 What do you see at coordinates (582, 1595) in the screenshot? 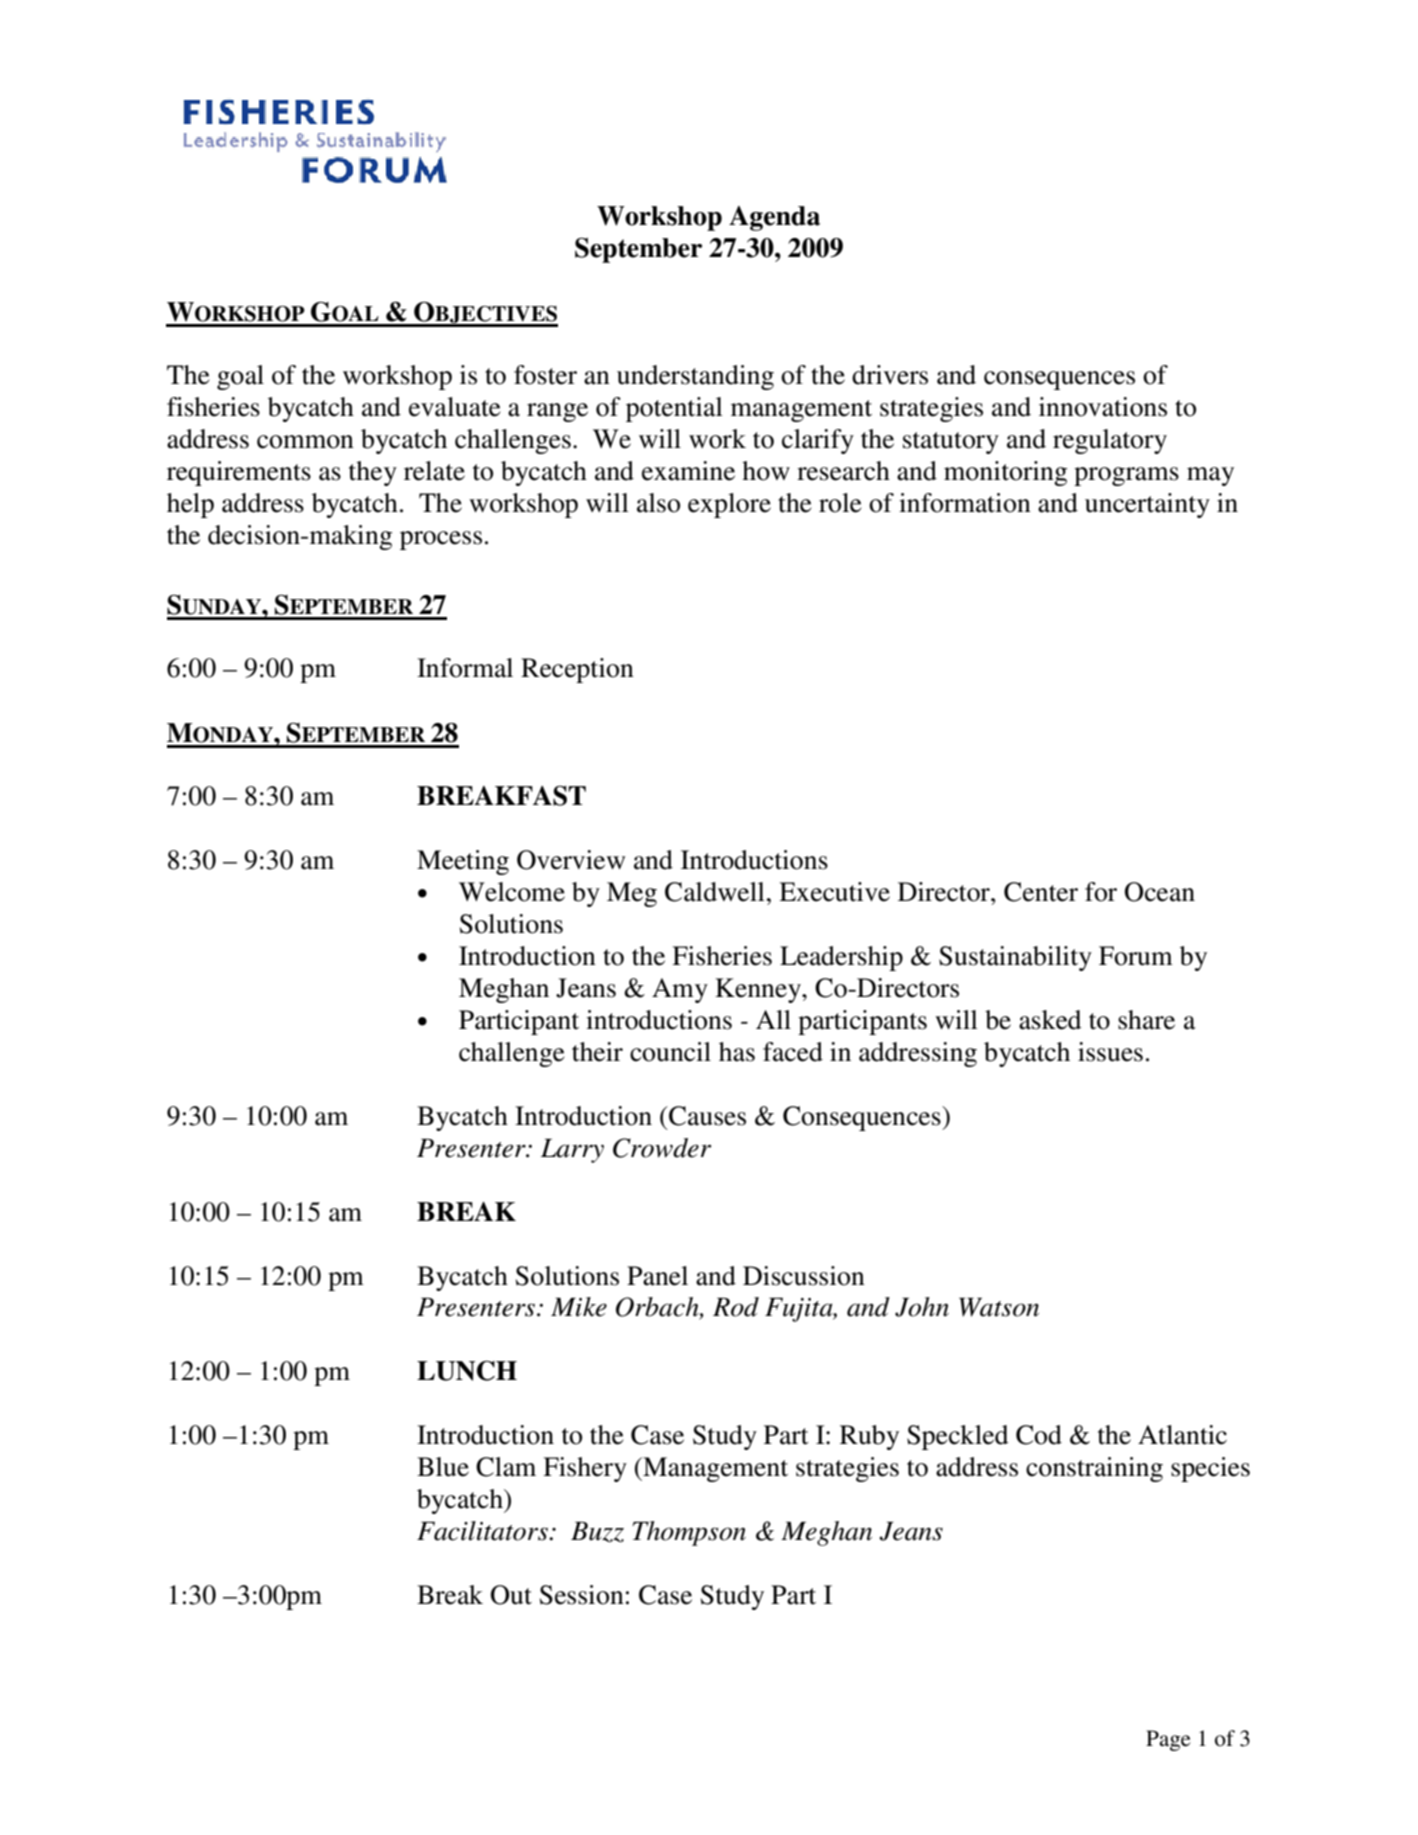
I see `Session` at bounding box center [582, 1595].
